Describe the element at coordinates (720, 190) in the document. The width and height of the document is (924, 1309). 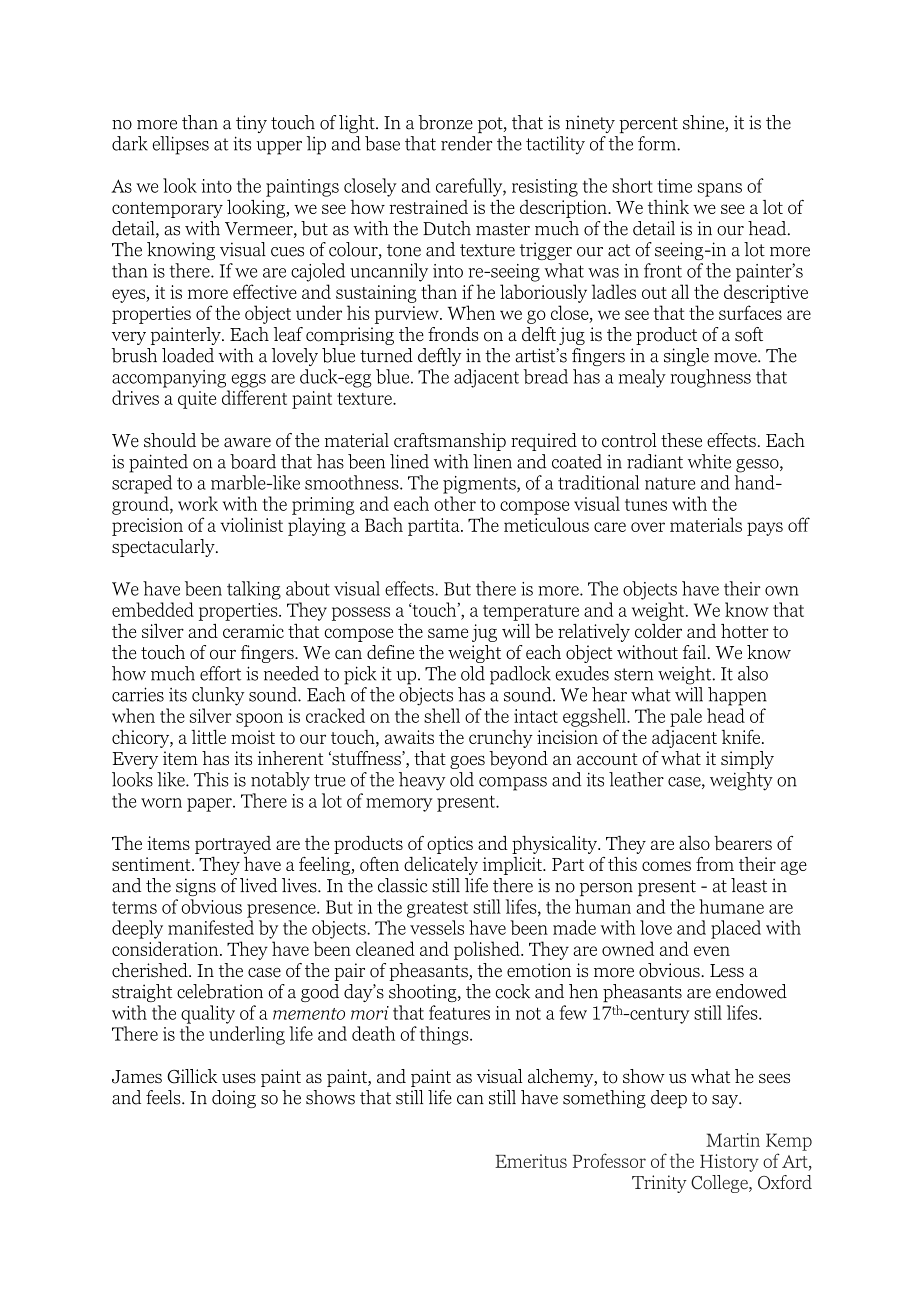
I see `spans` at that location.
